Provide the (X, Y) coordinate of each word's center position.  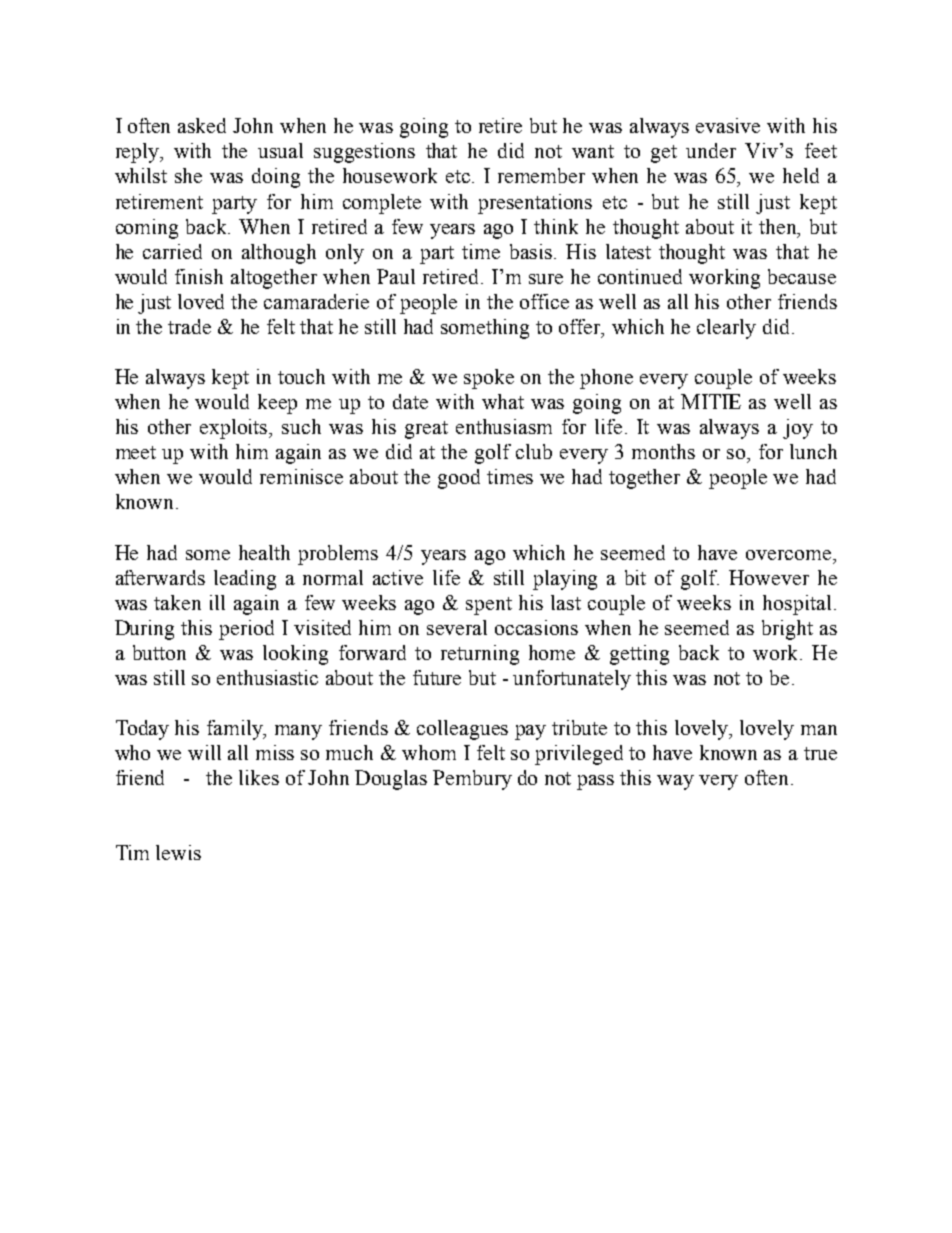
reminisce (301, 476)
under (711, 150)
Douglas (391, 780)
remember (541, 175)
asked (202, 125)
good (459, 479)
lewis (178, 852)
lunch (813, 451)
